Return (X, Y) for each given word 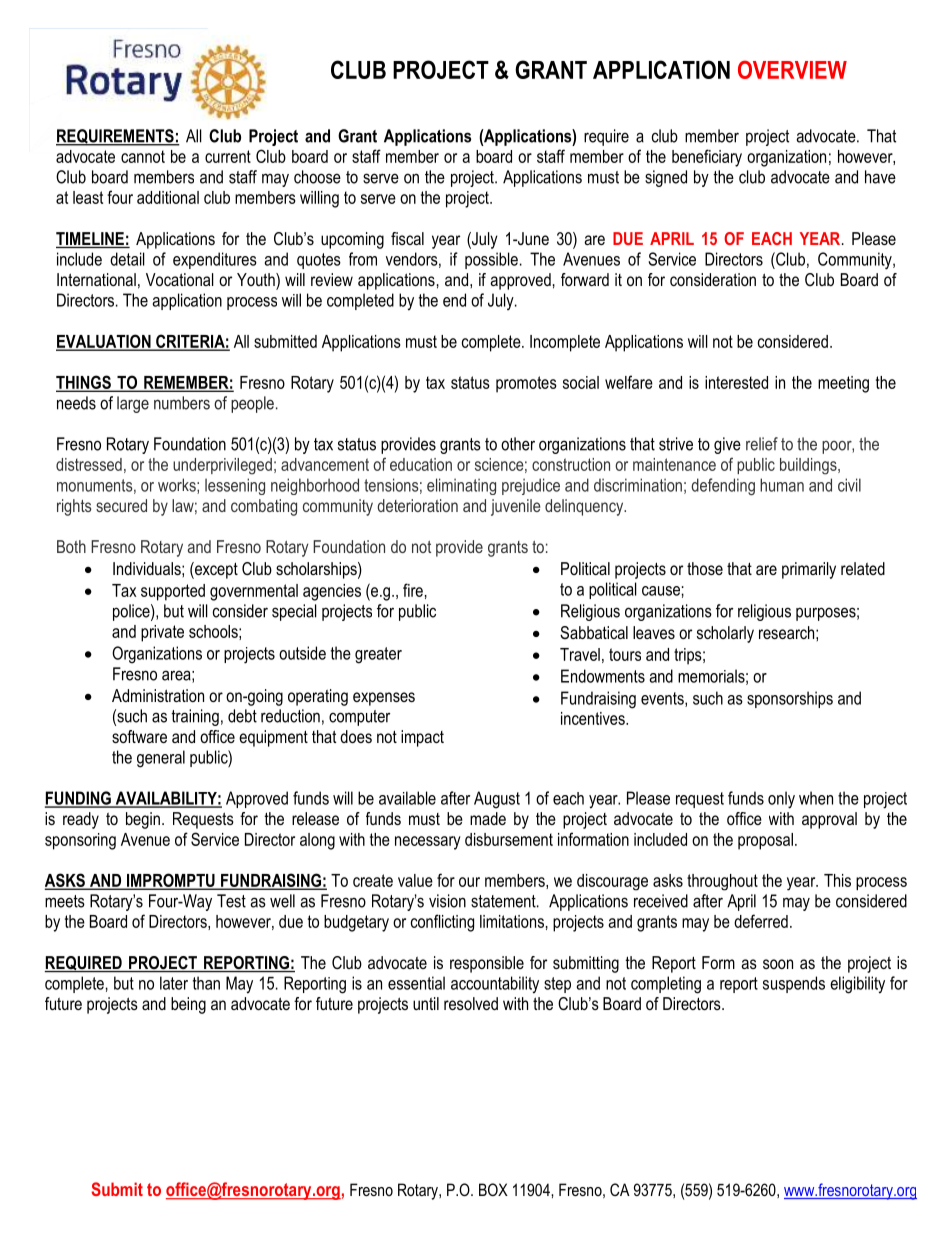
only (781, 800)
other (518, 444)
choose (317, 177)
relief (762, 444)
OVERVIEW (792, 69)
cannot (143, 156)
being (188, 1005)
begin (143, 820)
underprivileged (222, 466)
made (488, 818)
